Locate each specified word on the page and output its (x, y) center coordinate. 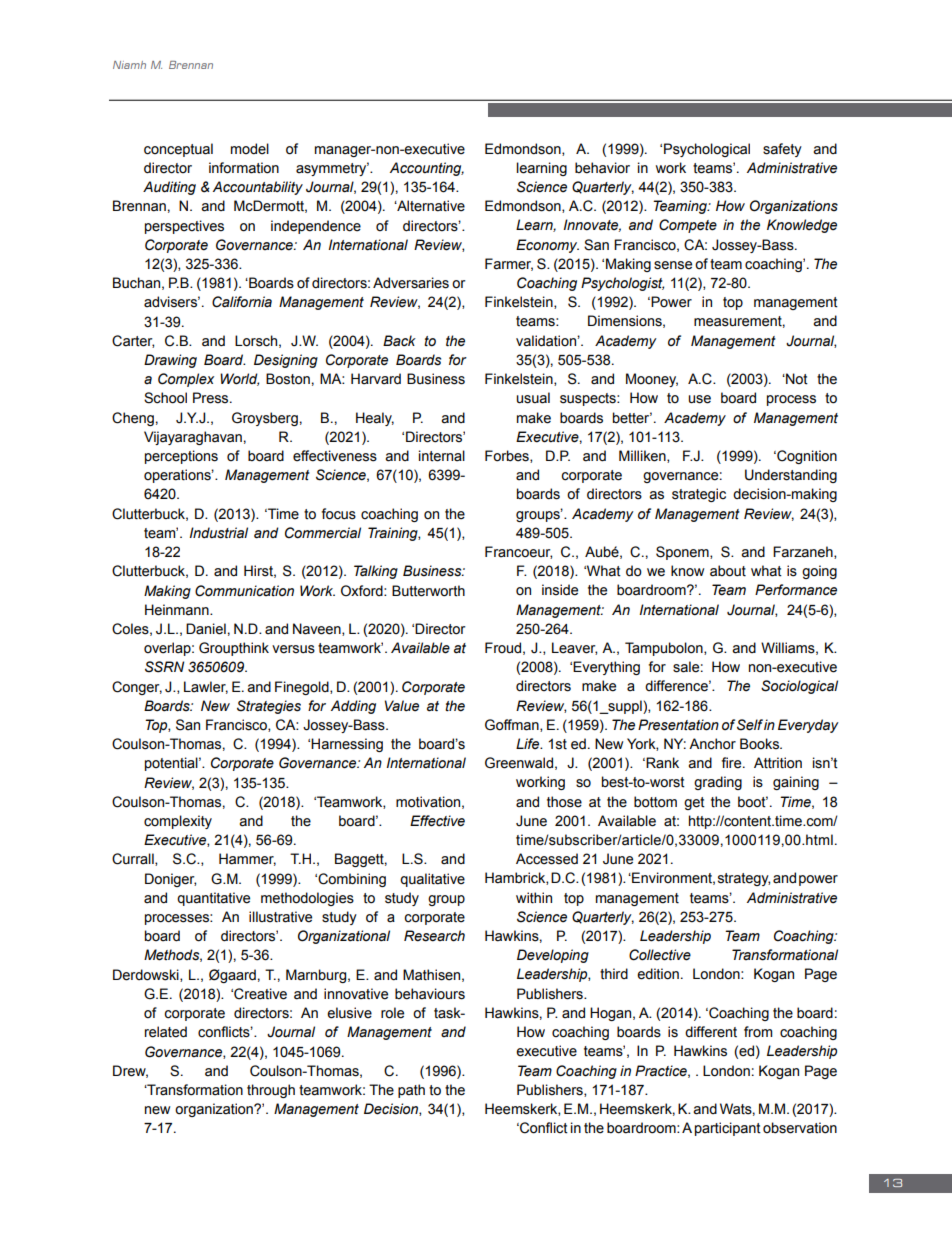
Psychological (707, 150)
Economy (547, 246)
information (244, 168)
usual (533, 398)
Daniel (206, 629)
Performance (796, 590)
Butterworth (428, 591)
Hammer (247, 859)
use (699, 399)
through (271, 1091)
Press (212, 398)
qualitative (432, 880)
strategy (744, 879)
